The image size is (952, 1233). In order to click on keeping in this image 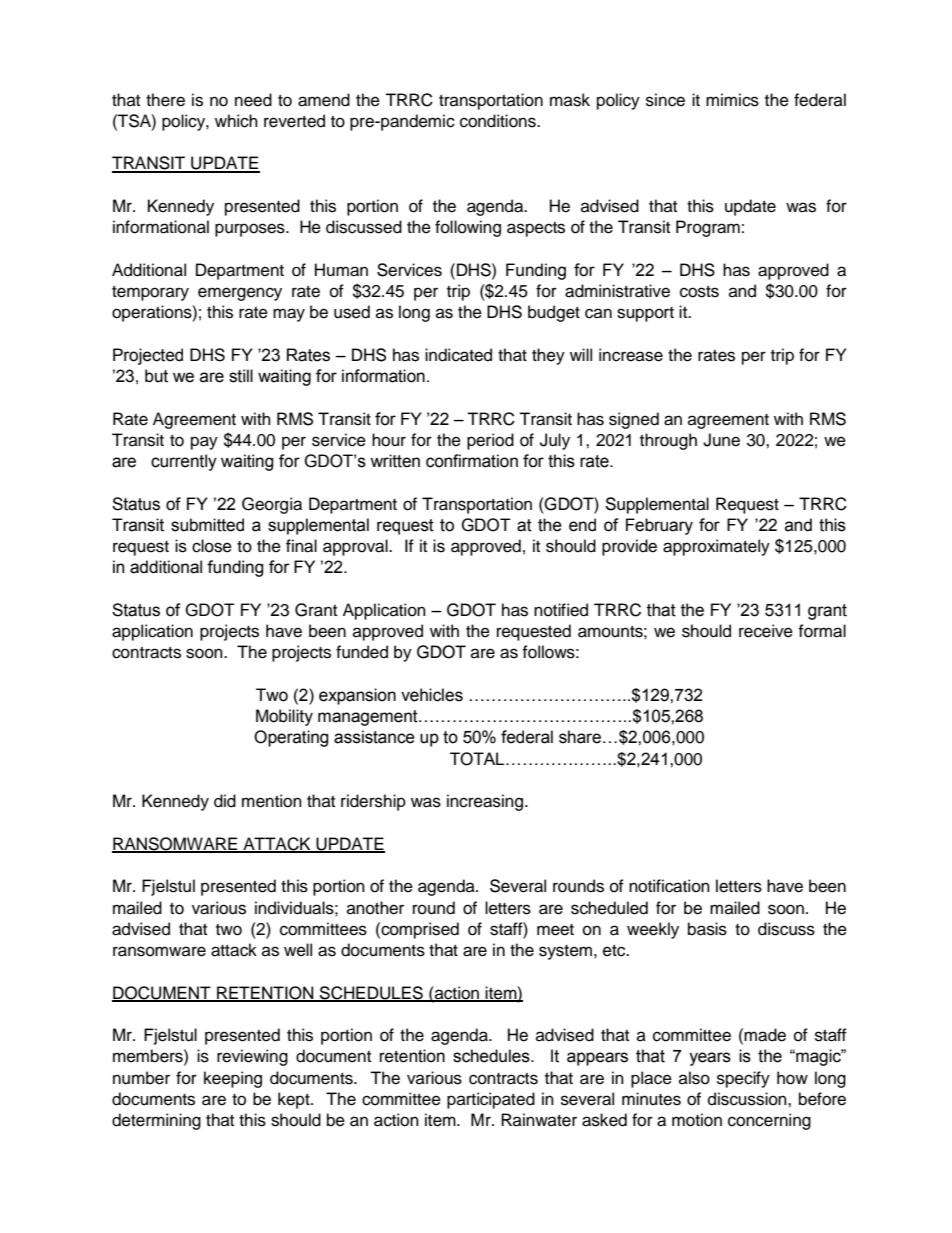, I will do `click(233, 1079)`.
